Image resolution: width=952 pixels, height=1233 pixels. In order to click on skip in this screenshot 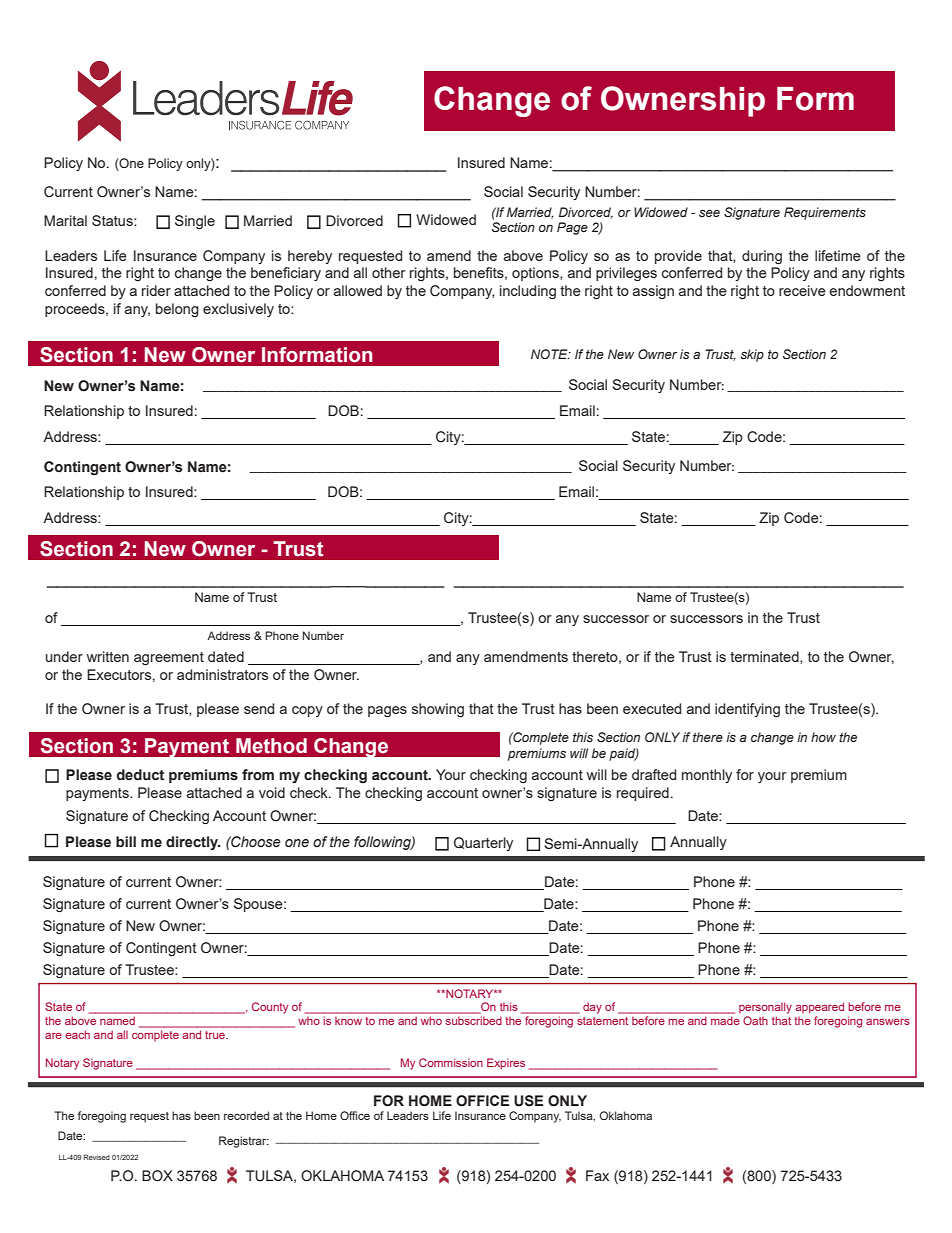, I will do `click(752, 355)`.
